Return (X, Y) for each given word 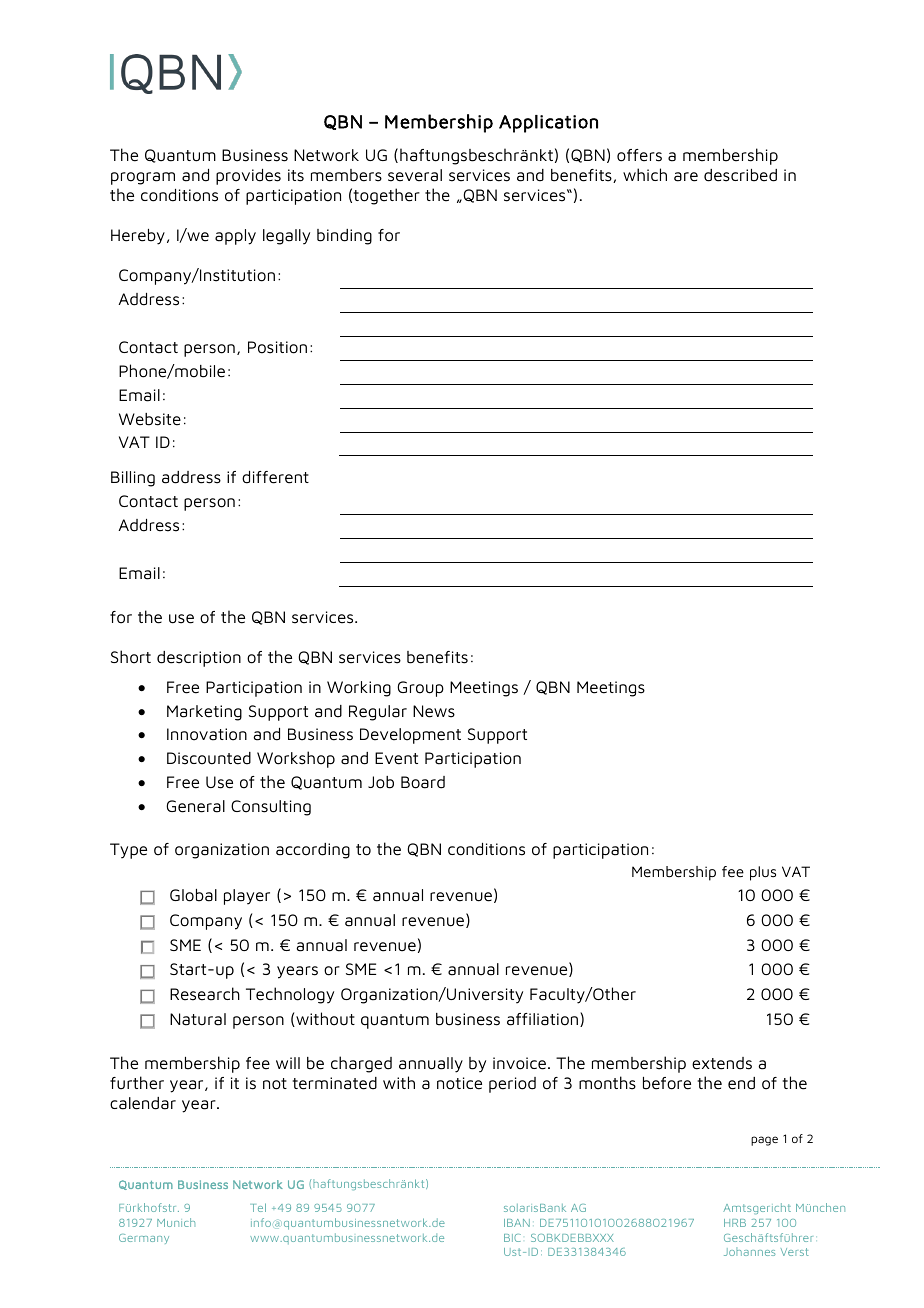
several (415, 175)
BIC (512, 1238)
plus (763, 873)
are (686, 177)
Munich (176, 1222)
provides (248, 177)
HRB (735, 1223)
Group (420, 689)
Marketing (204, 713)
